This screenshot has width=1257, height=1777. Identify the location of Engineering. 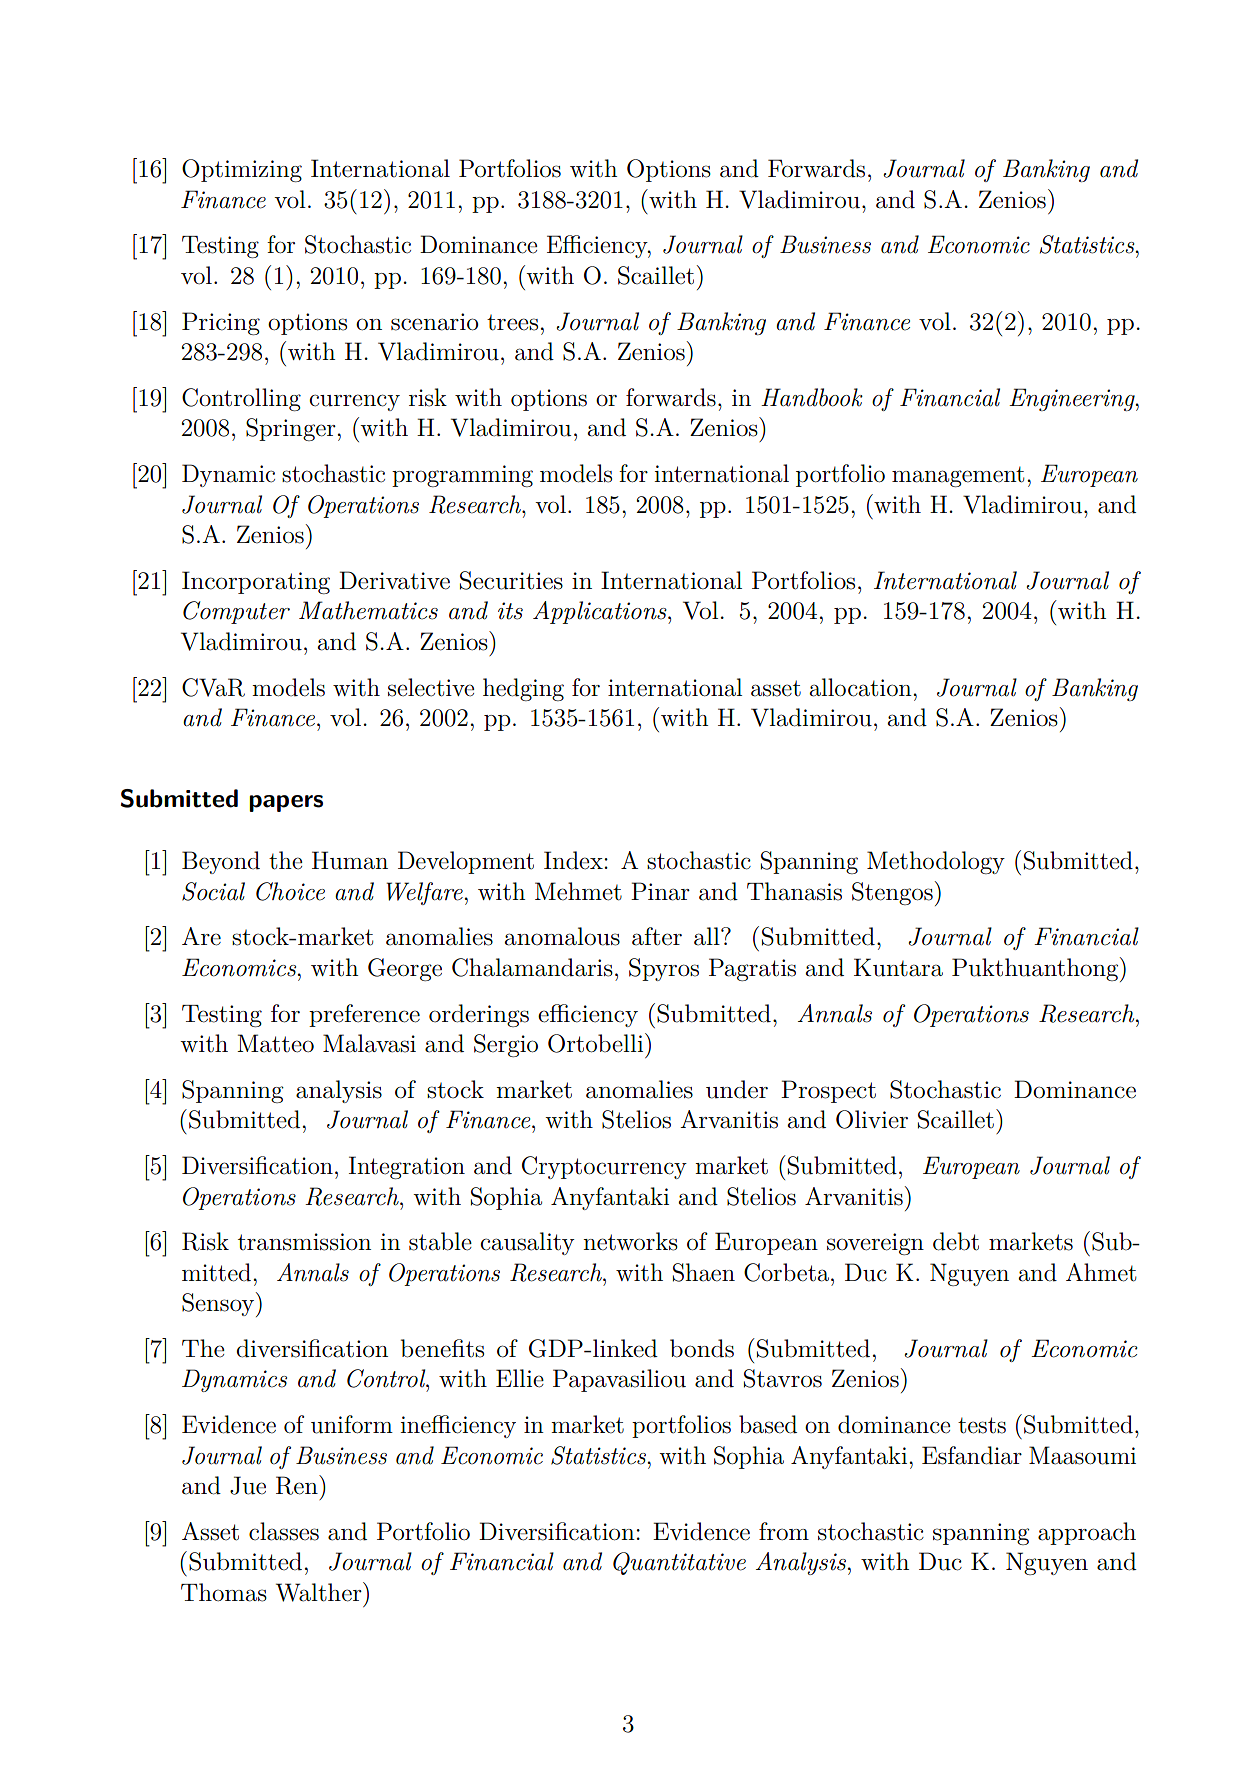
(1073, 399).
